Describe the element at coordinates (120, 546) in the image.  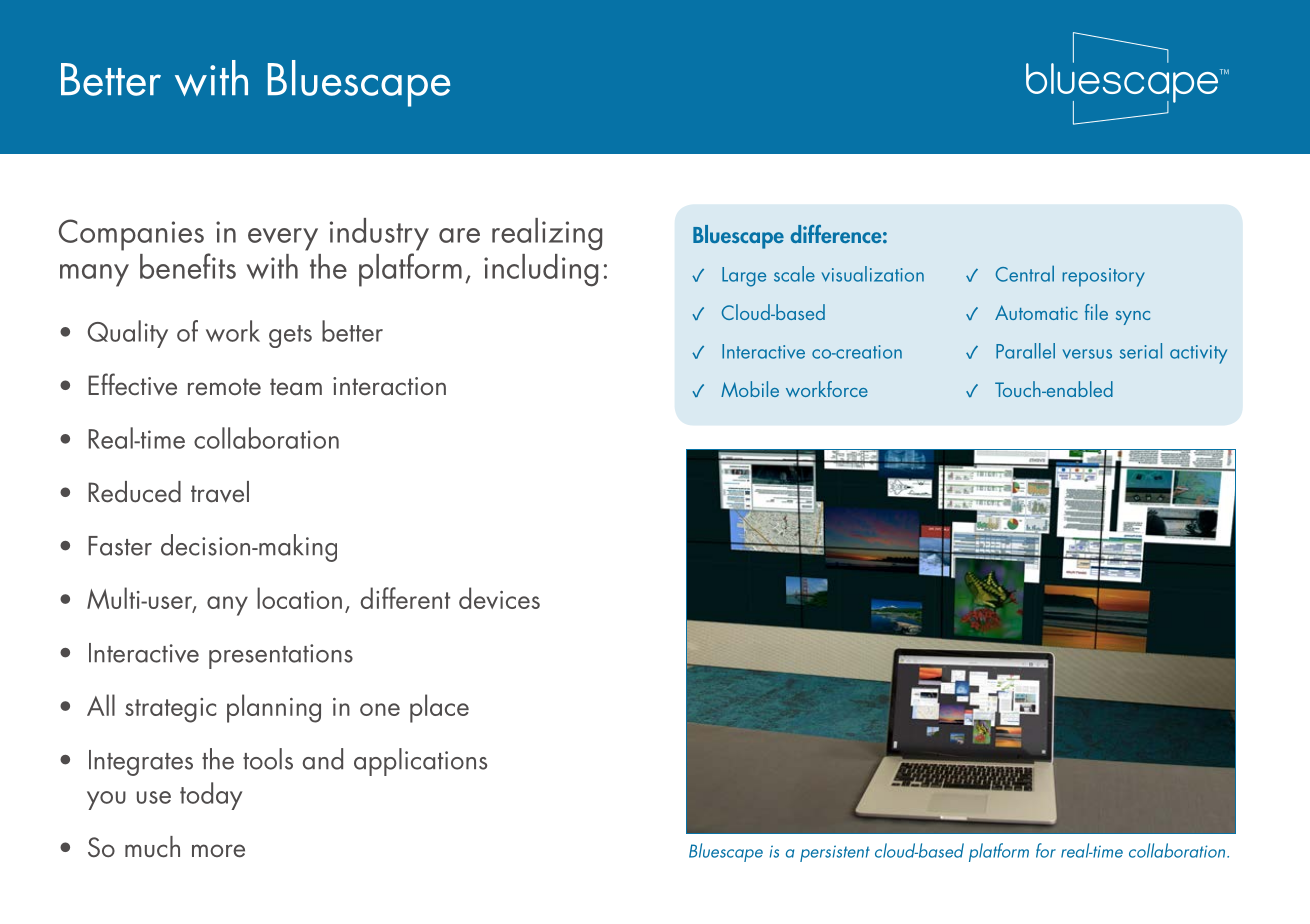
I see `Faster` at that location.
